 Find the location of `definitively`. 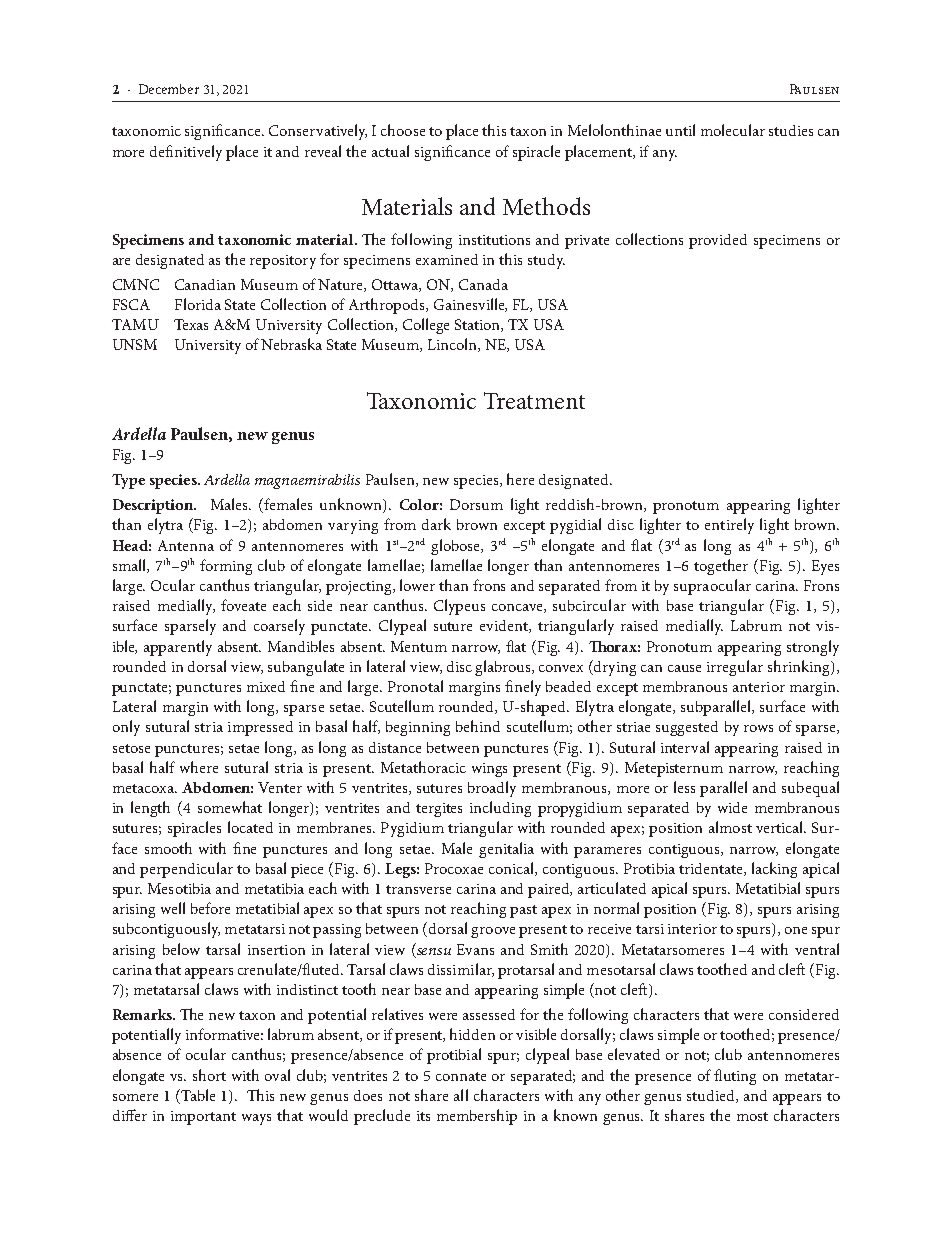

definitively is located at coordinates (186, 153).
